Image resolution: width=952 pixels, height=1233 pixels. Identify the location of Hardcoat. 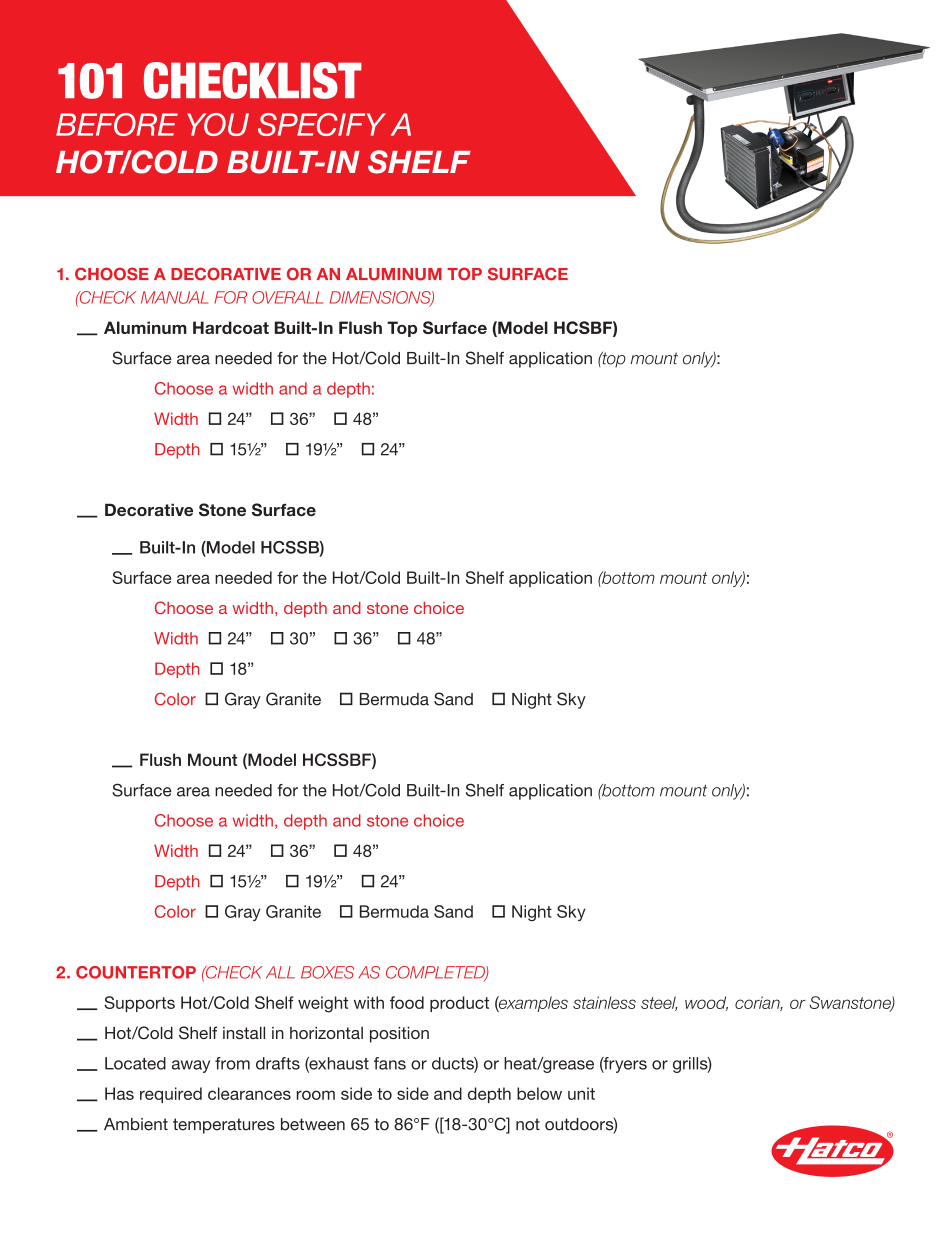
(231, 327).
